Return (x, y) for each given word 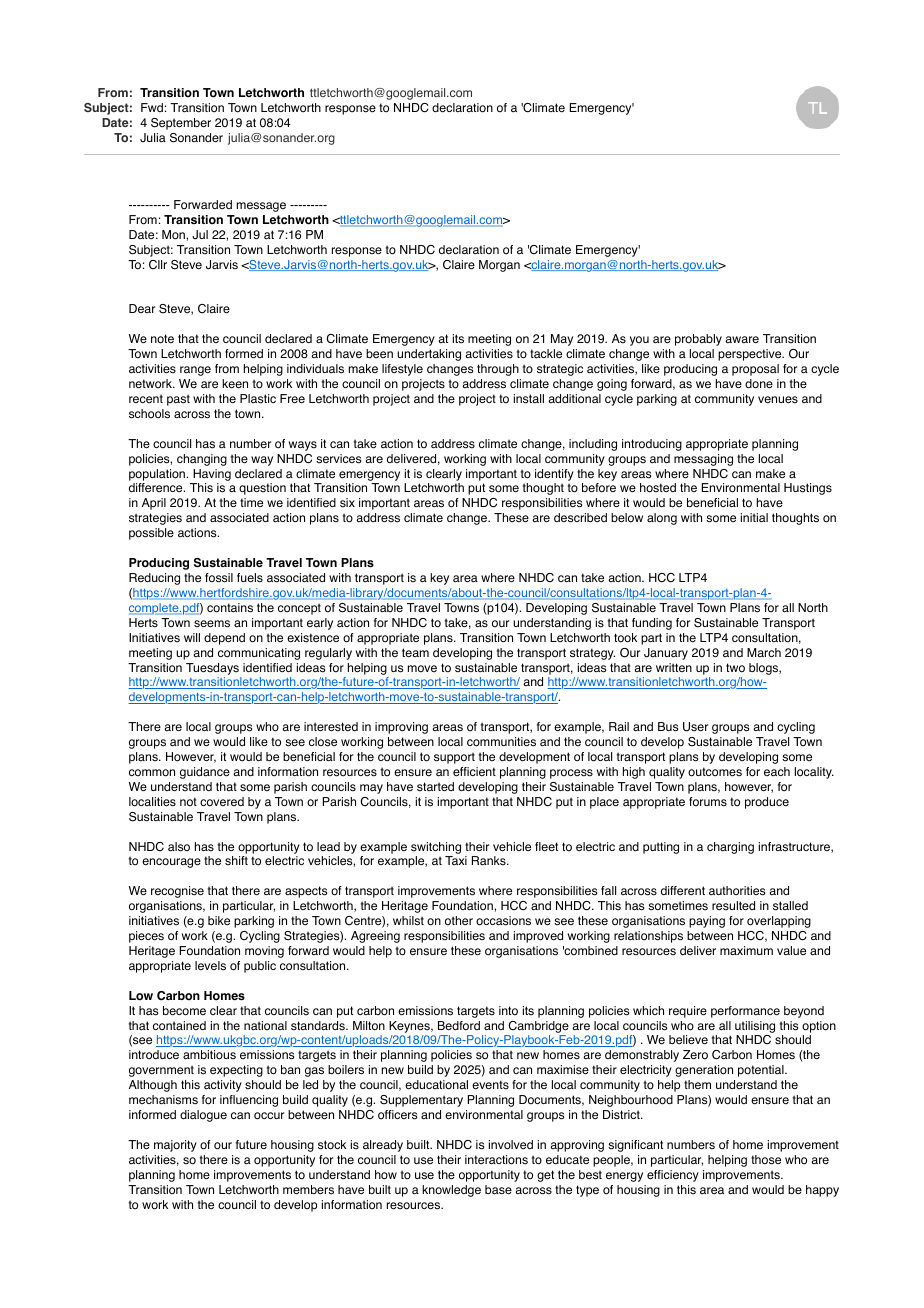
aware (742, 339)
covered (222, 802)
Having (212, 475)
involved (511, 1145)
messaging (703, 460)
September (181, 124)
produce (767, 803)
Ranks (490, 861)
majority (175, 1146)
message (261, 207)
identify (554, 475)
